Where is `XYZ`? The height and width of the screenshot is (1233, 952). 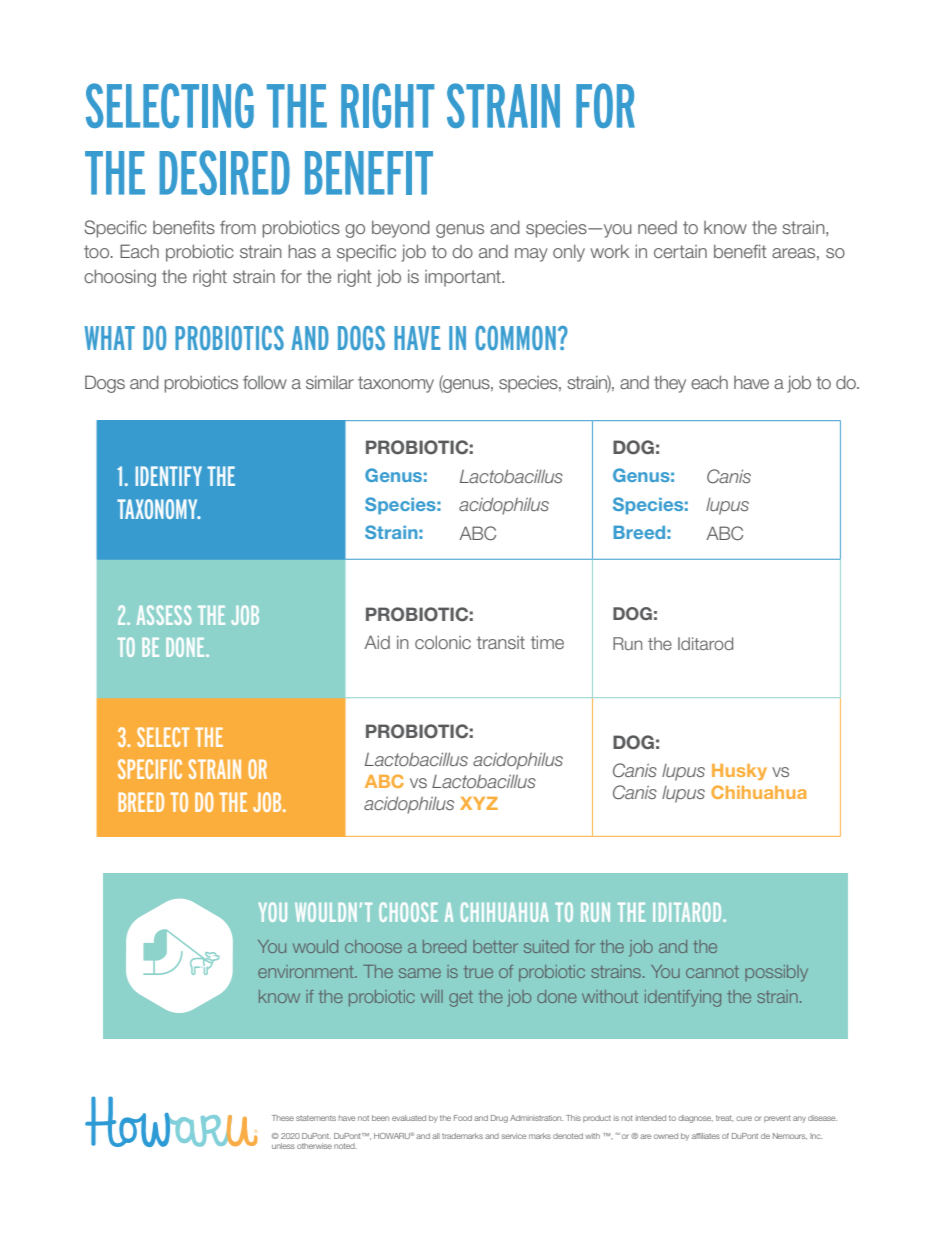 XYZ is located at coordinates (479, 803).
